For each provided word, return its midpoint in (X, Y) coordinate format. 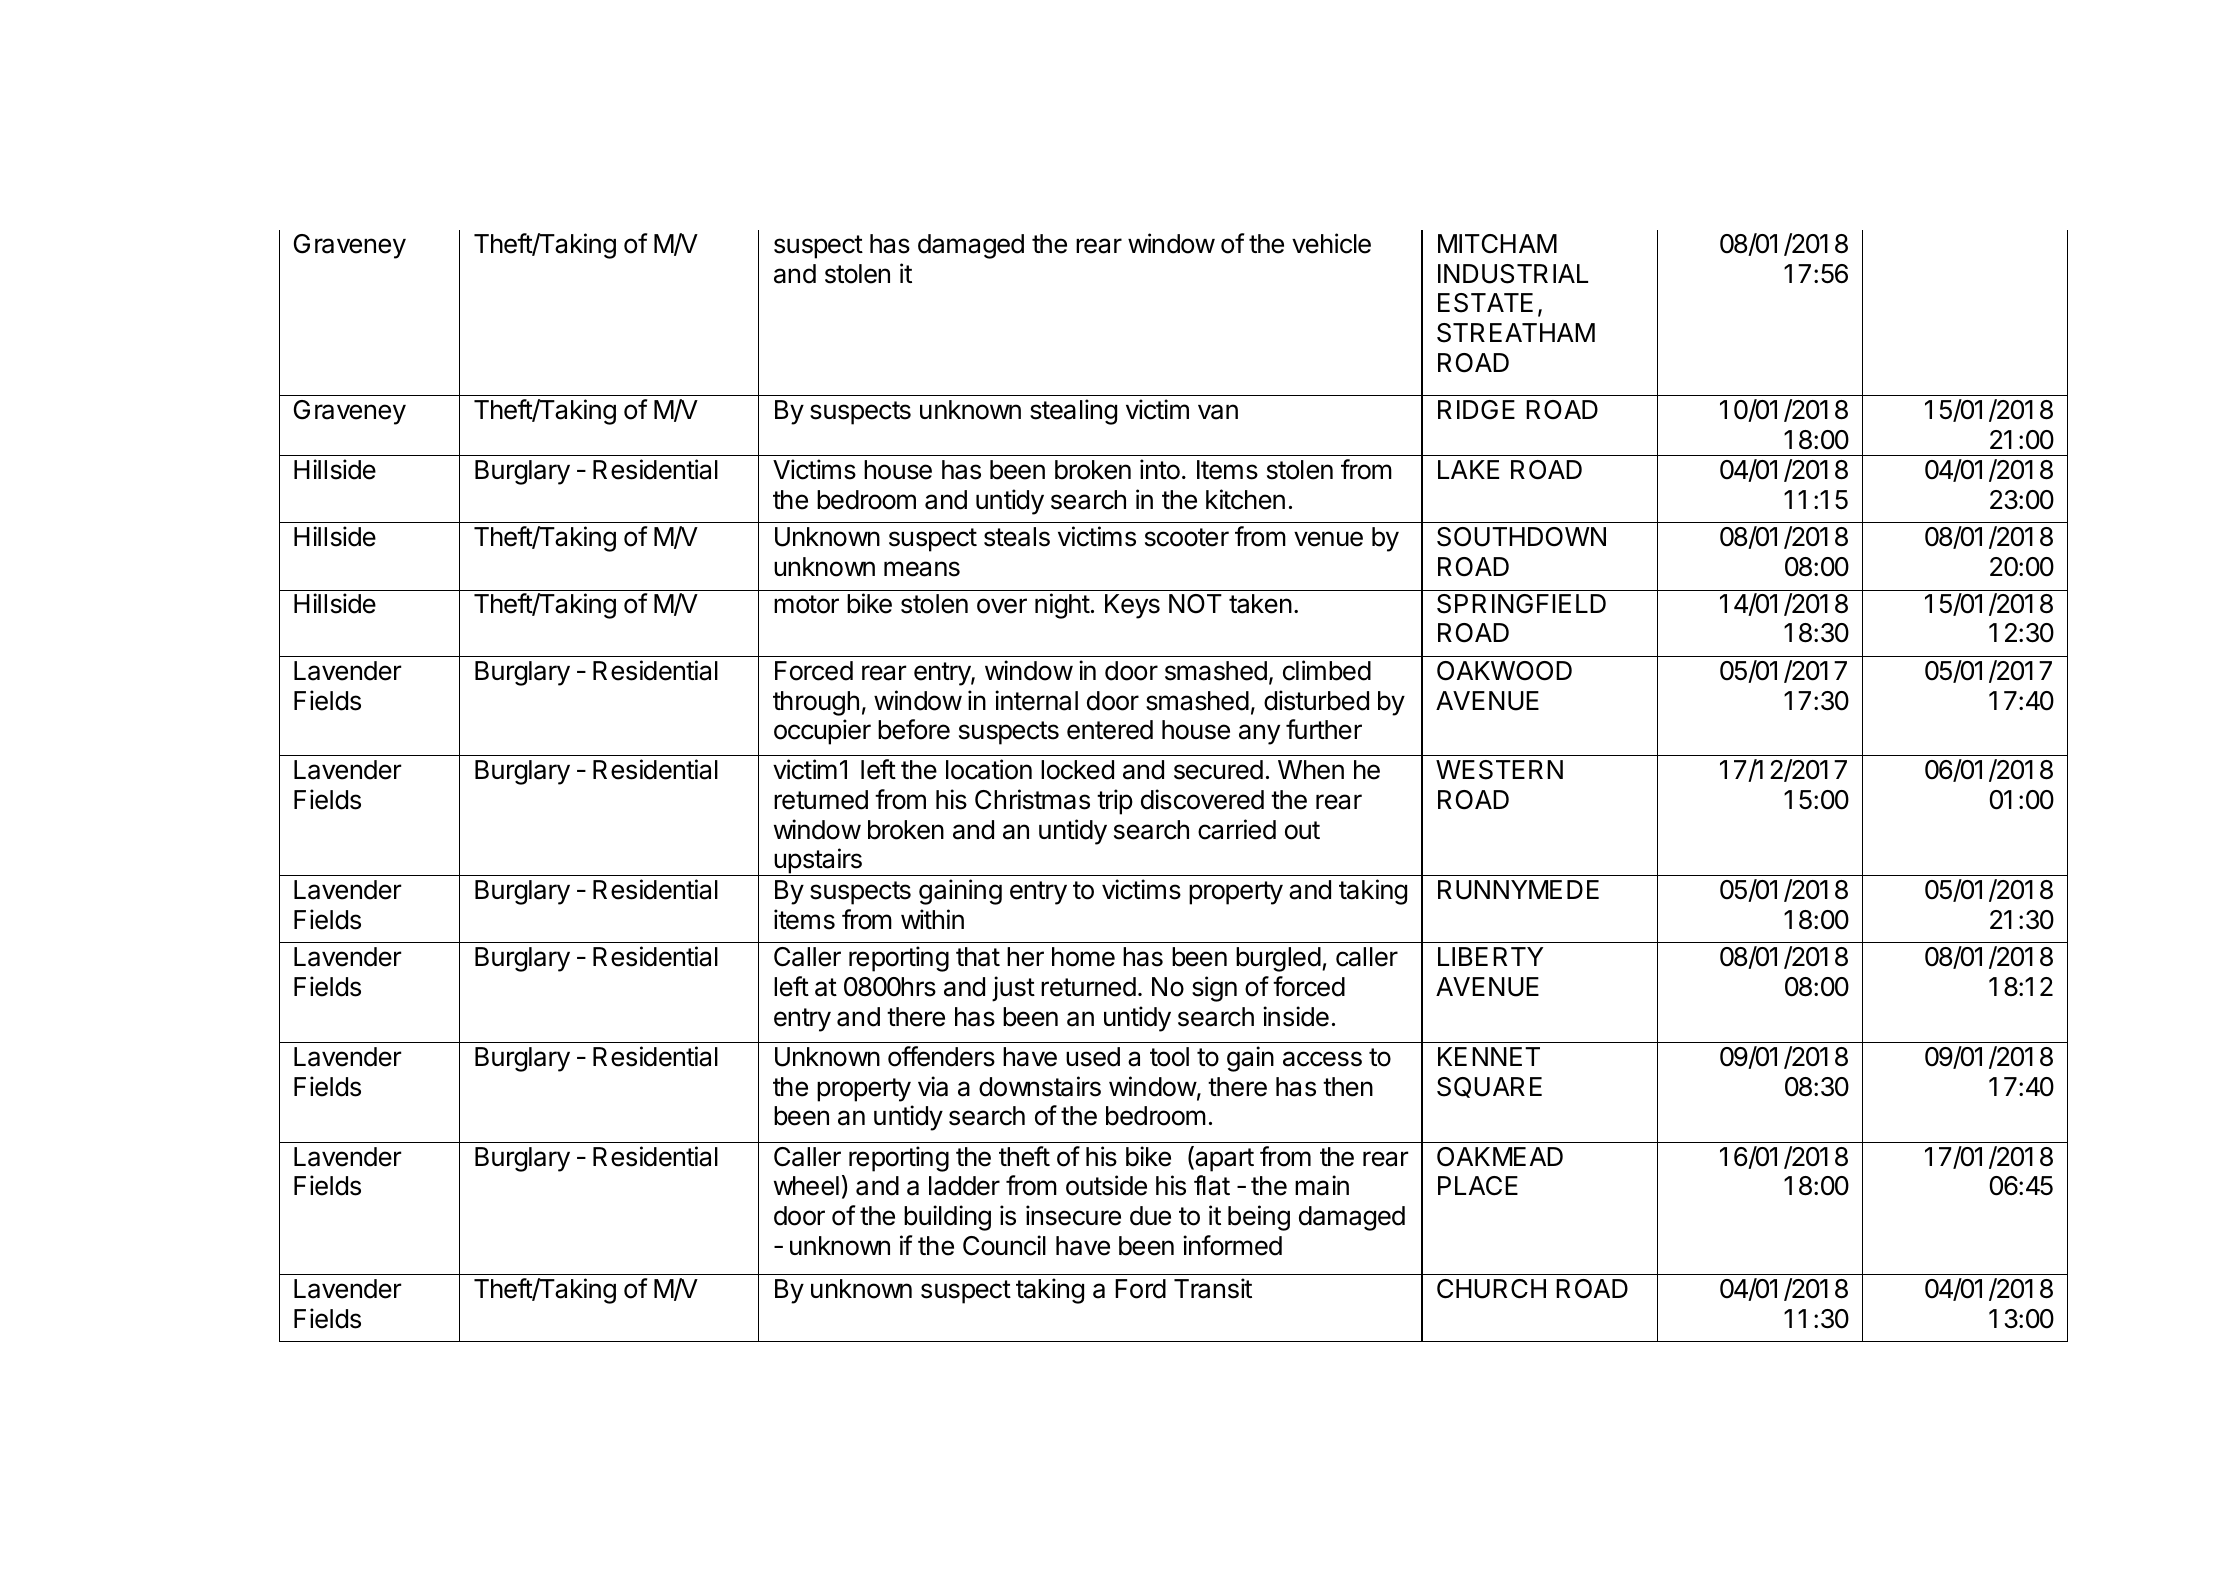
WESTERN (1499, 770)
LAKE (1468, 469)
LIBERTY (1490, 956)
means (922, 569)
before (914, 729)
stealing (1073, 412)
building (947, 1218)
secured (1218, 770)
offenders (941, 1056)
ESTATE (1485, 303)
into (1160, 469)
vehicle (1331, 243)
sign (1214, 989)
